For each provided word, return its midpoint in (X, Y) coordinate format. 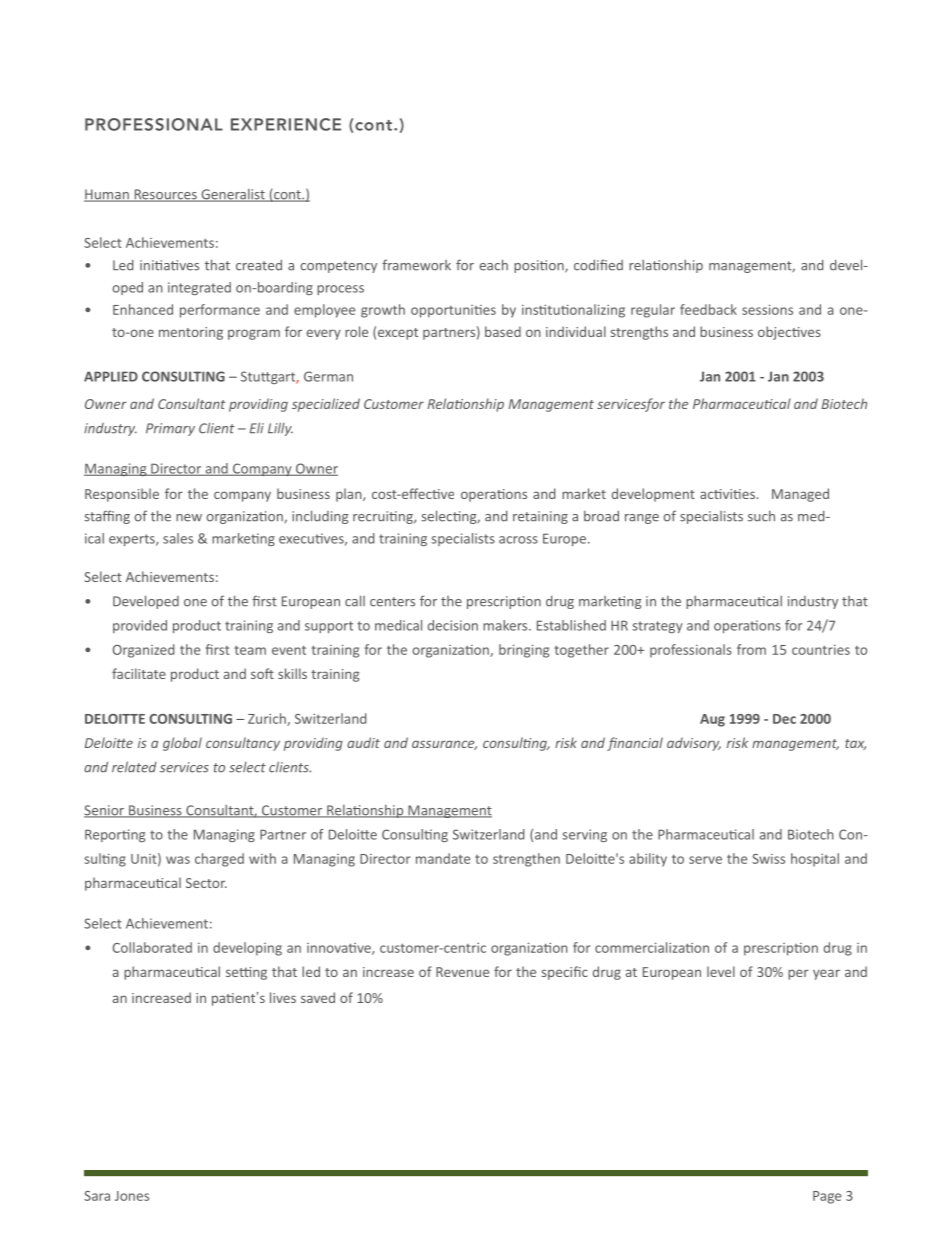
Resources (165, 195)
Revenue (462, 972)
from (751, 649)
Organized (143, 651)
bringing (524, 651)
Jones (132, 1196)
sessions (767, 309)
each (494, 265)
